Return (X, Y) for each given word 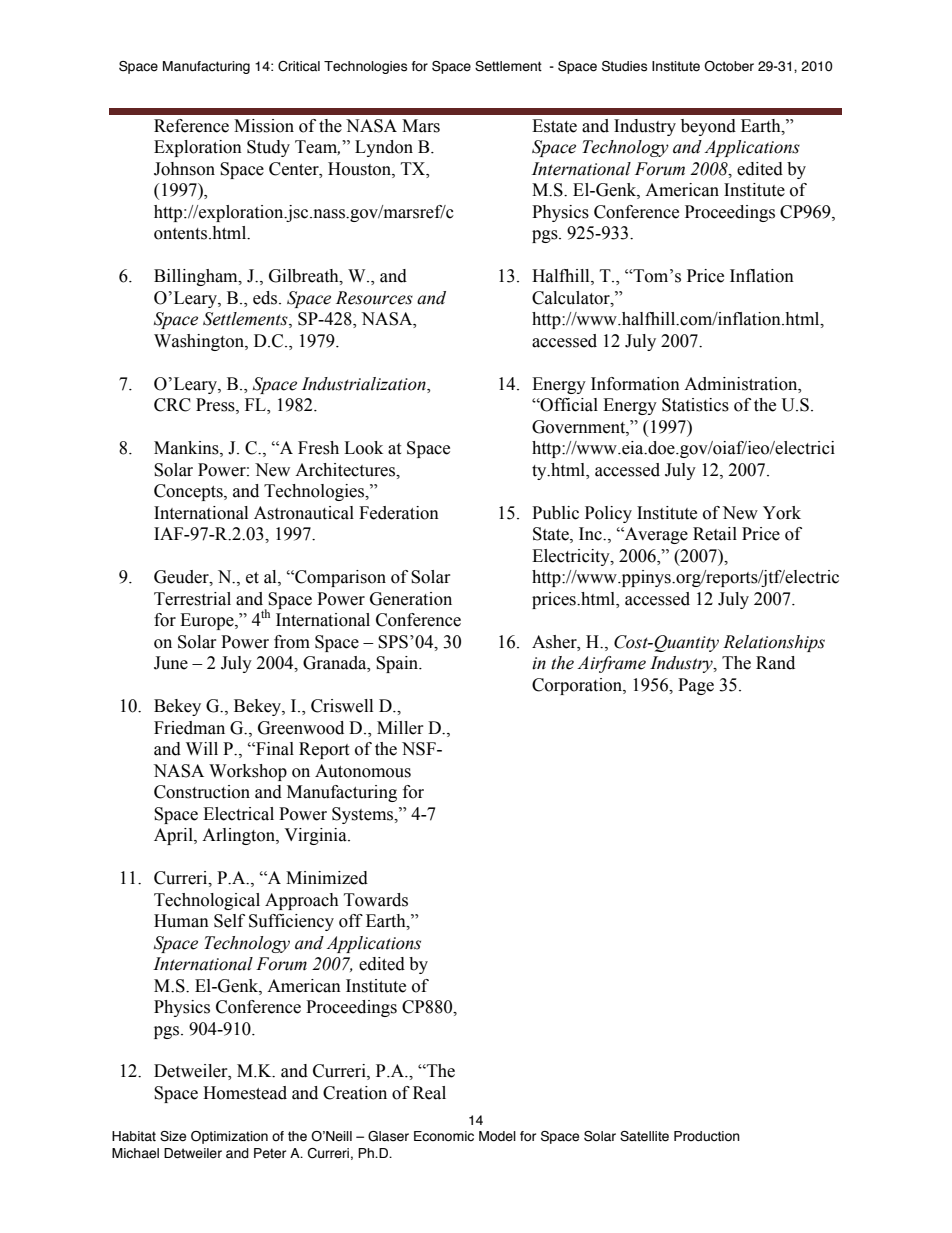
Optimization (229, 1137)
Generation (411, 599)
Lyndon (384, 148)
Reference (191, 126)
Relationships (774, 643)
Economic (444, 1136)
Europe (208, 621)
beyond (708, 127)
